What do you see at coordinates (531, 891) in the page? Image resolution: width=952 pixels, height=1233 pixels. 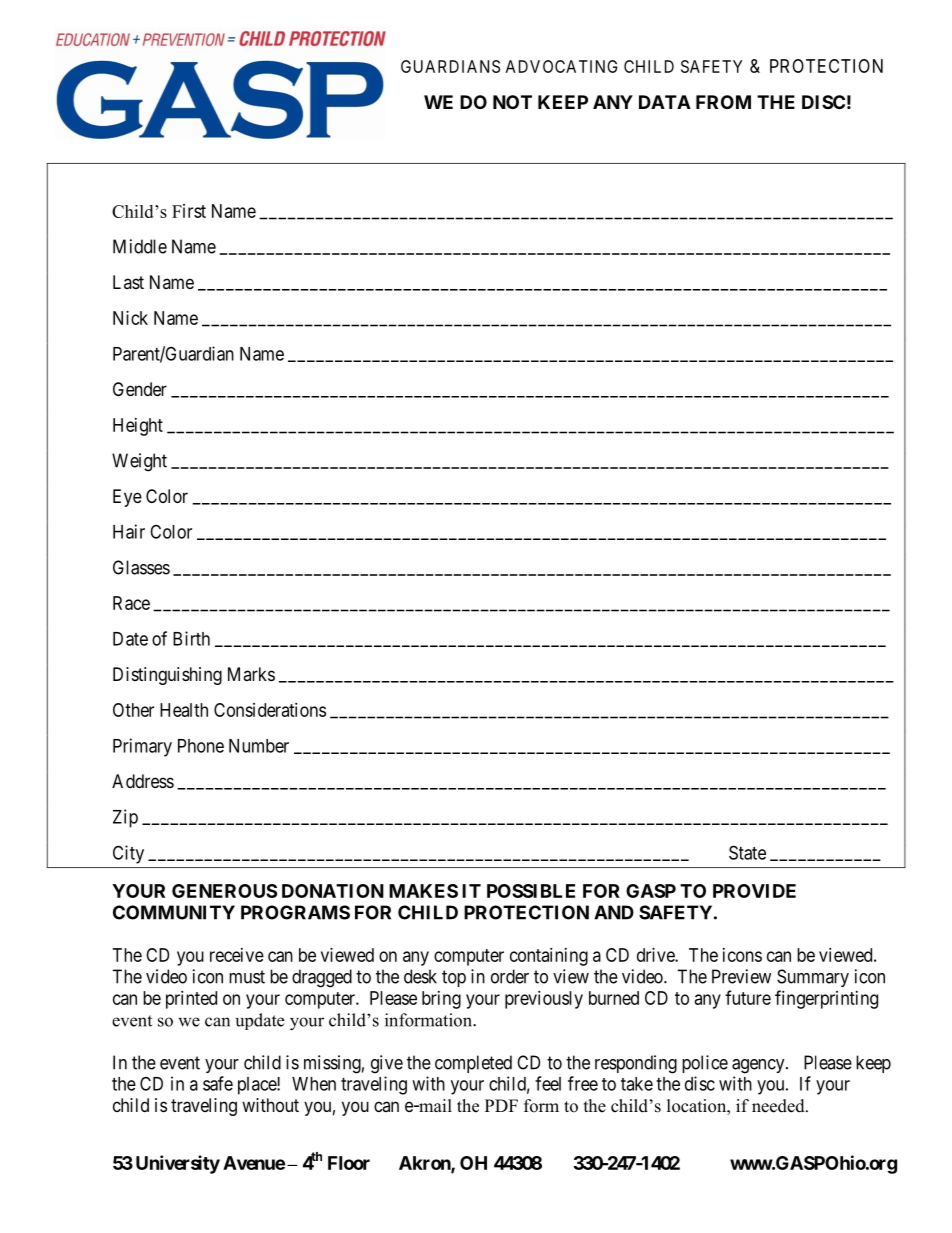 I see `POSSIBLE` at bounding box center [531, 891].
